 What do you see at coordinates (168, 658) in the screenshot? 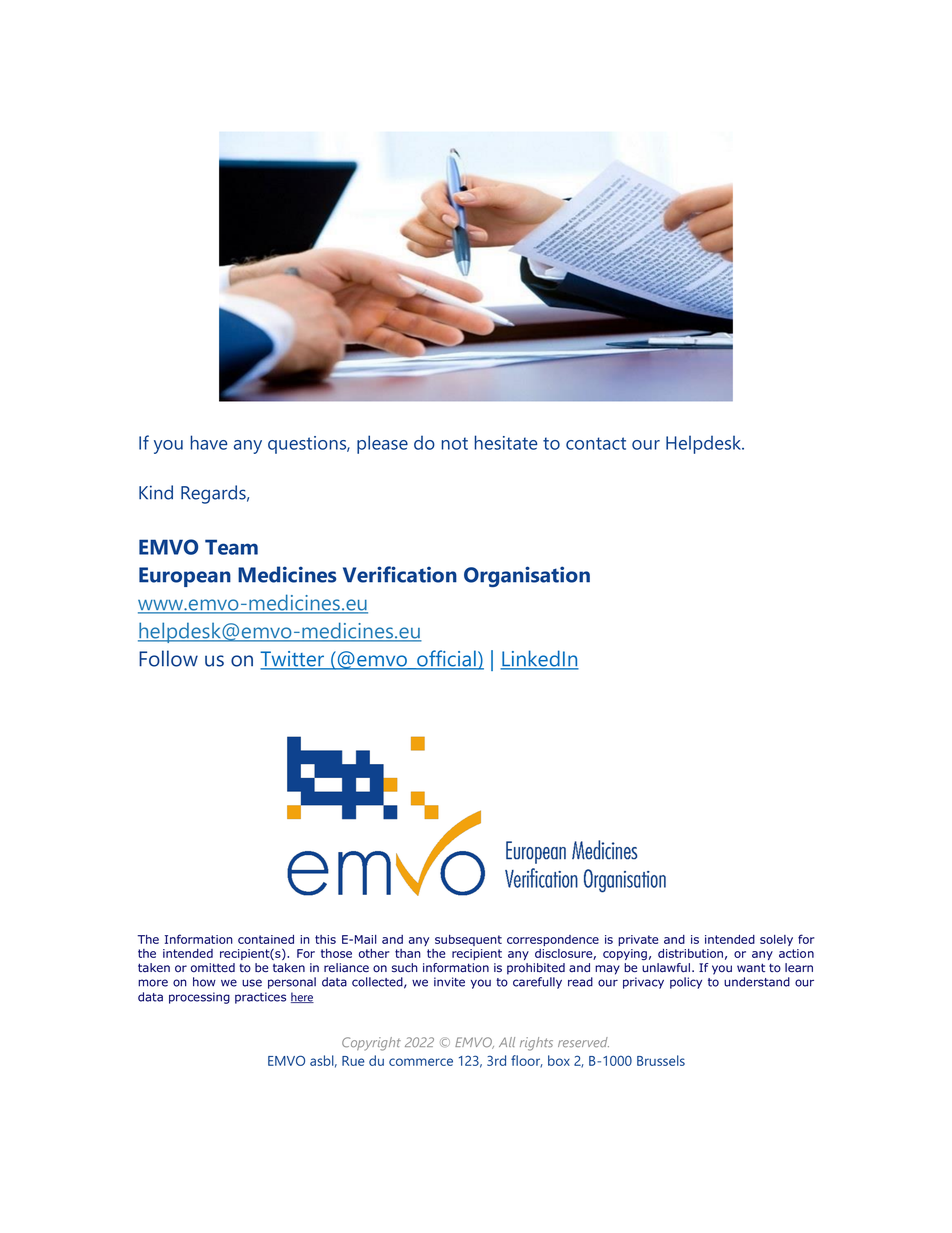
I see `Follow` at bounding box center [168, 658].
